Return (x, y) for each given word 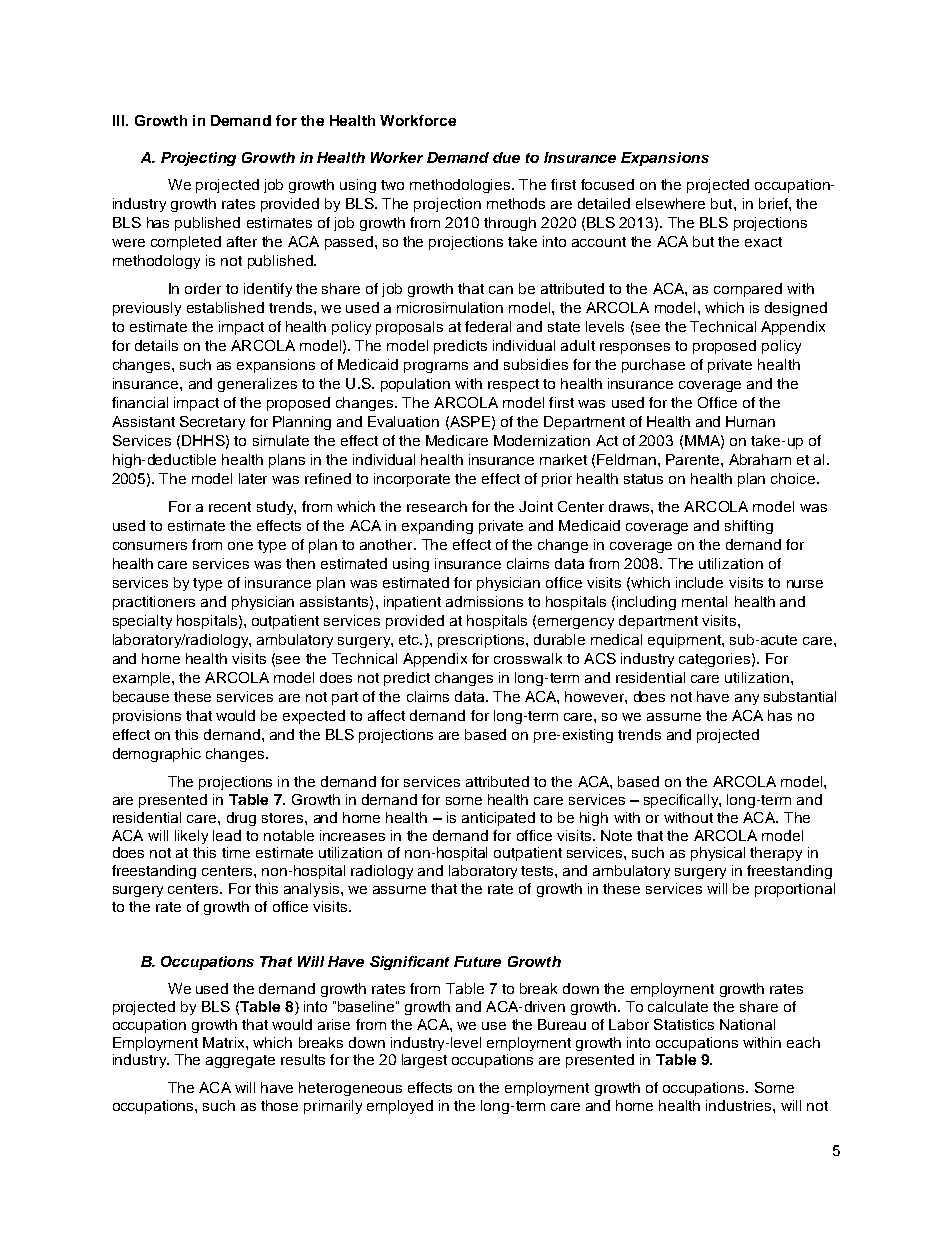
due (506, 157)
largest (424, 1061)
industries (740, 1105)
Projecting (198, 159)
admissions (484, 601)
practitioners (154, 603)
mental (704, 601)
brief (774, 203)
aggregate (240, 1061)
